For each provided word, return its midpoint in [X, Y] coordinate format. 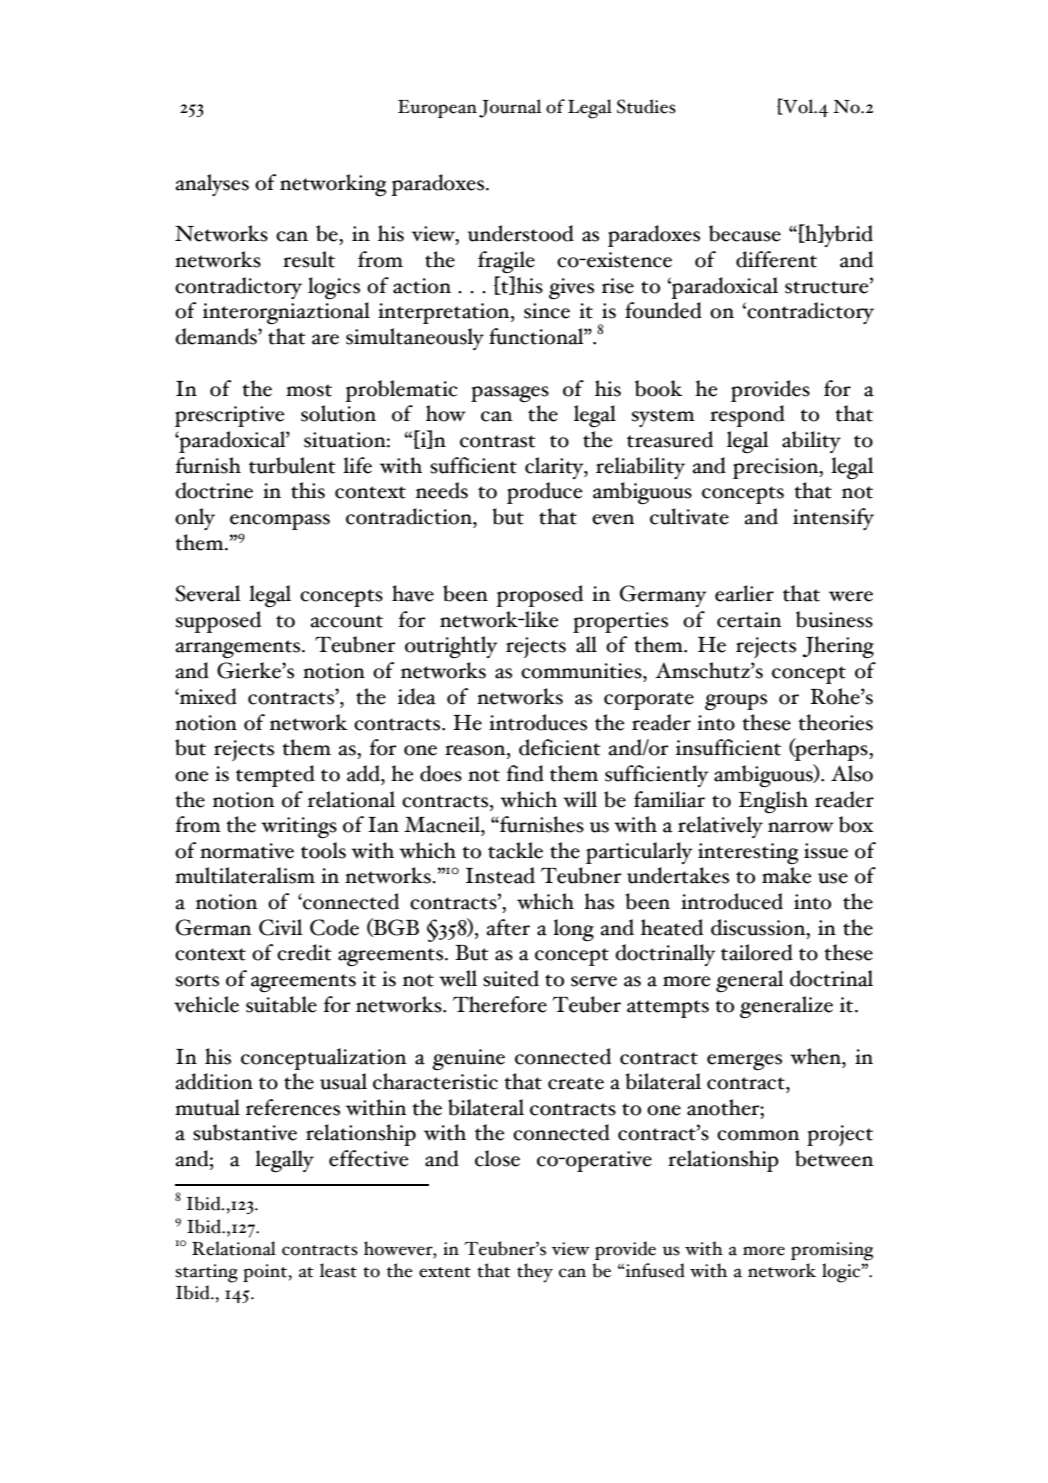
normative [247, 851]
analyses [212, 185]
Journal [510, 108]
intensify [833, 519]
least [338, 1270]
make [787, 875]
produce [545, 493]
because [745, 233]
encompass [280, 522]
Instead [500, 875]
